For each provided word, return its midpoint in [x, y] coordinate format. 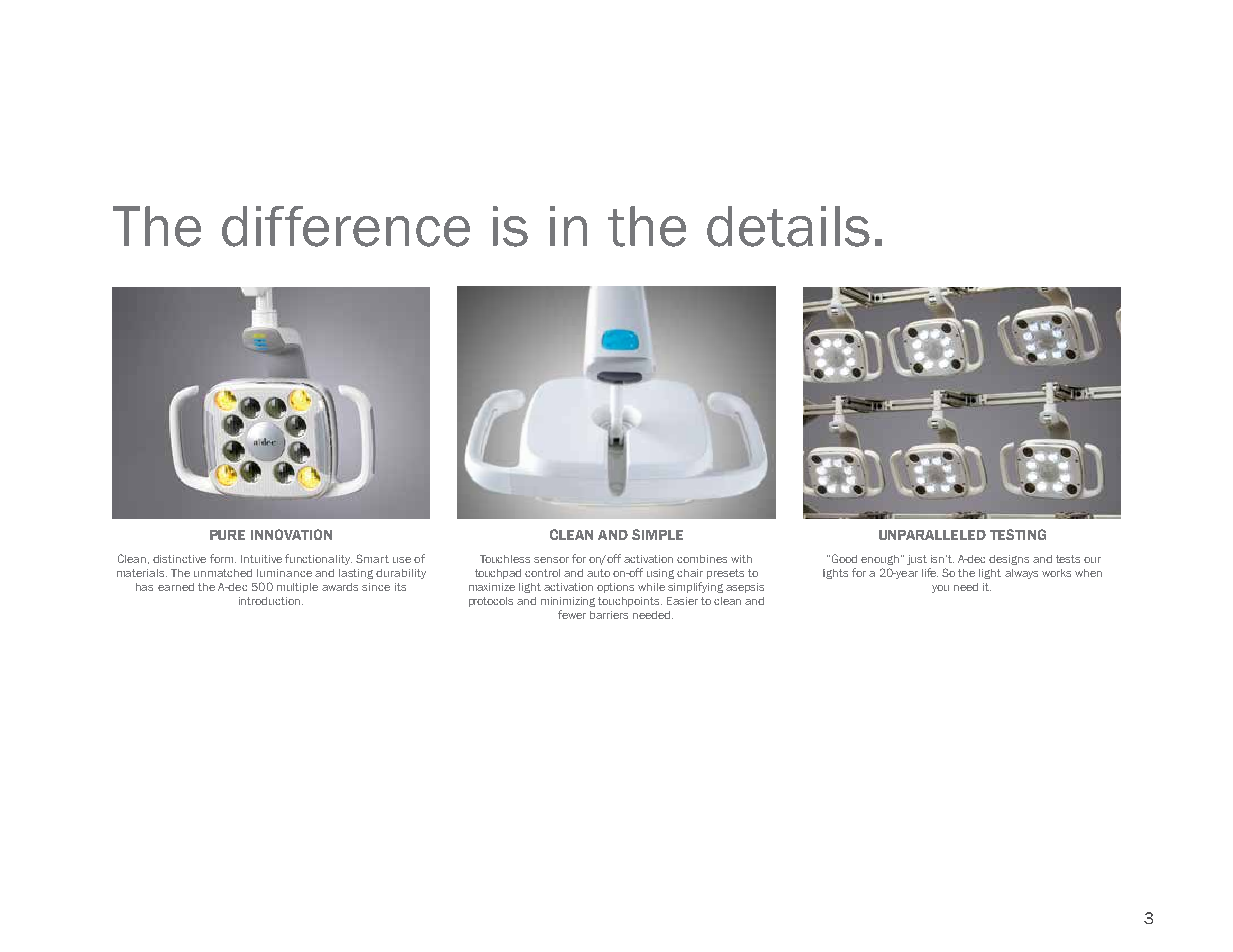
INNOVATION [291, 534]
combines [702, 559]
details [788, 226]
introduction [269, 601]
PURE [227, 535]
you [940, 589]
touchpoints [630, 602]
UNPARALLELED [932, 535]
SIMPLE [657, 534]
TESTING [1018, 534]
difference [346, 226]
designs [1009, 560]
